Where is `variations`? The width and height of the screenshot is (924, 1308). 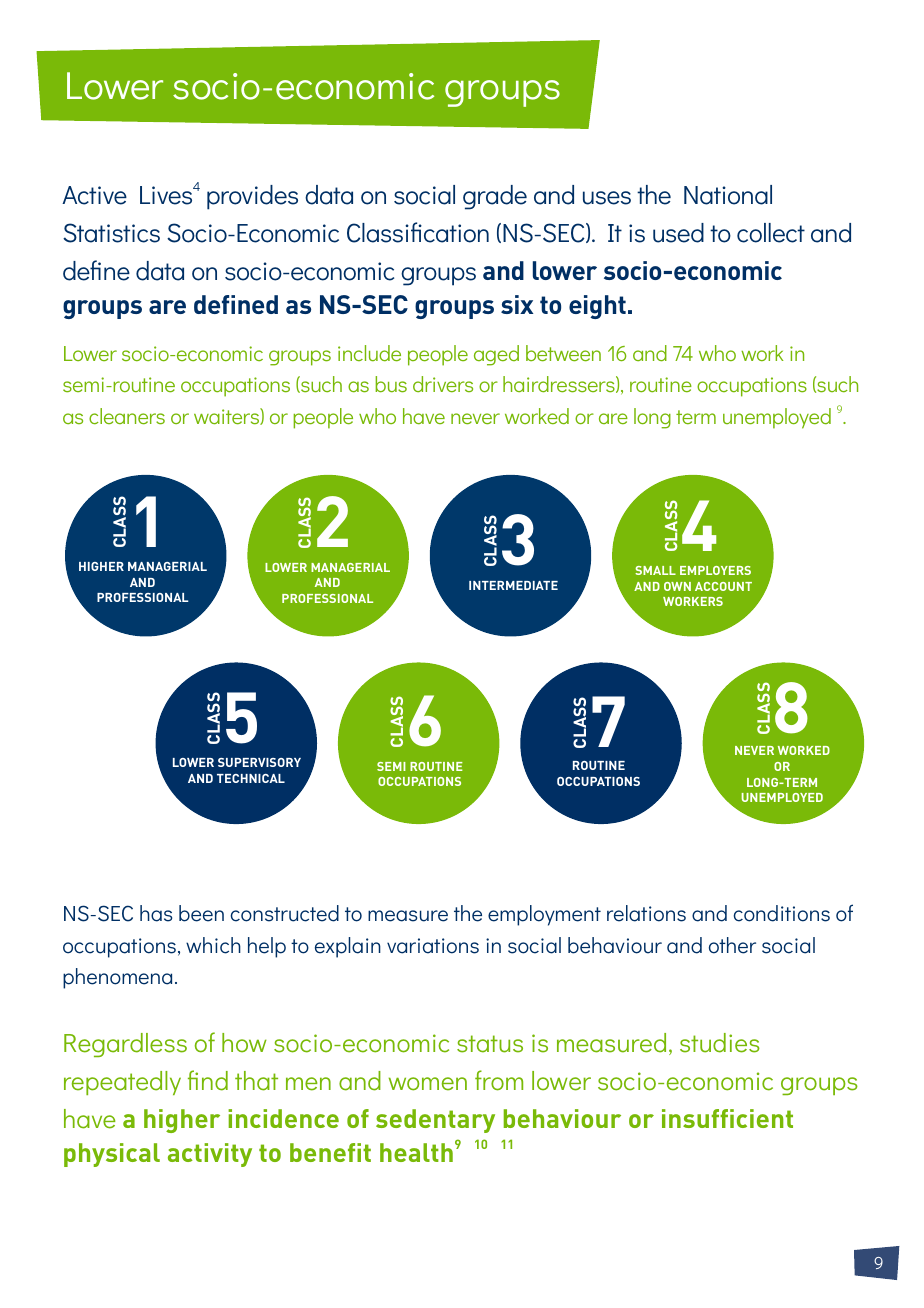
variations is located at coordinates (433, 946).
